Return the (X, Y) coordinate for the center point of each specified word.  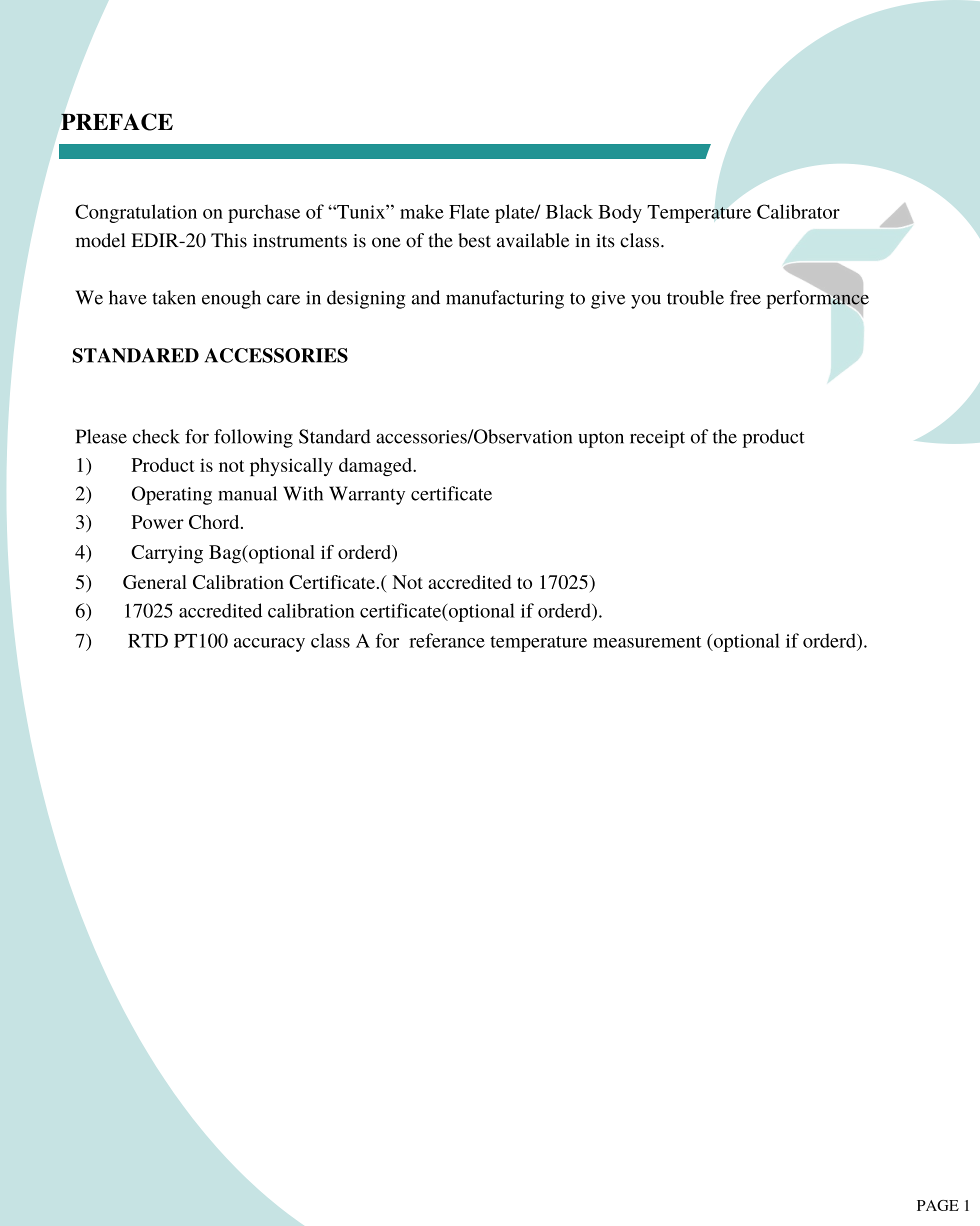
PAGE (938, 1205)
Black (569, 211)
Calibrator (798, 211)
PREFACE (117, 122)
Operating (172, 495)
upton (601, 439)
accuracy (269, 645)
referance (447, 640)
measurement (647, 642)
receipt (657, 439)
